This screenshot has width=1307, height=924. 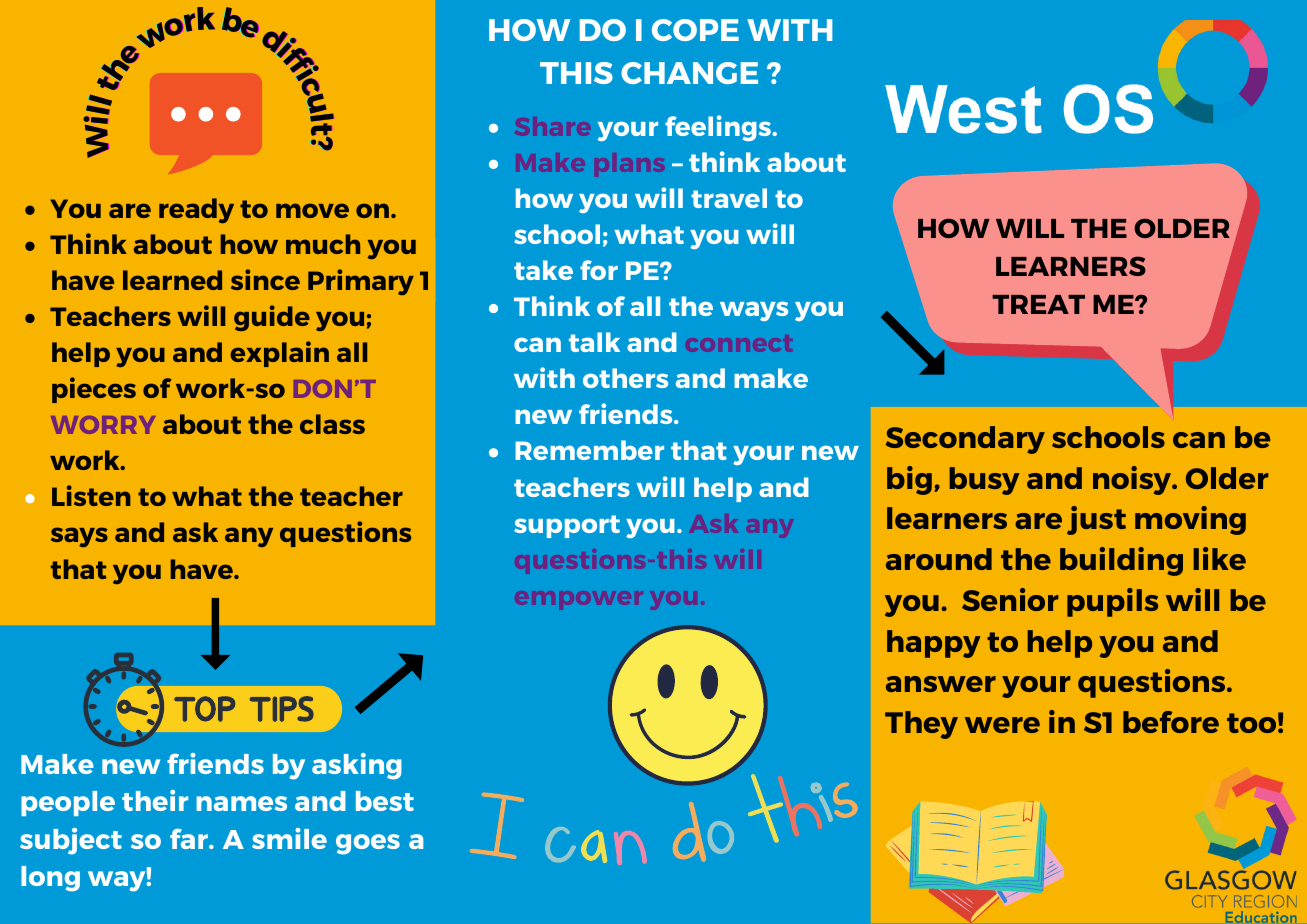 I want to click on far, so click(x=190, y=839).
